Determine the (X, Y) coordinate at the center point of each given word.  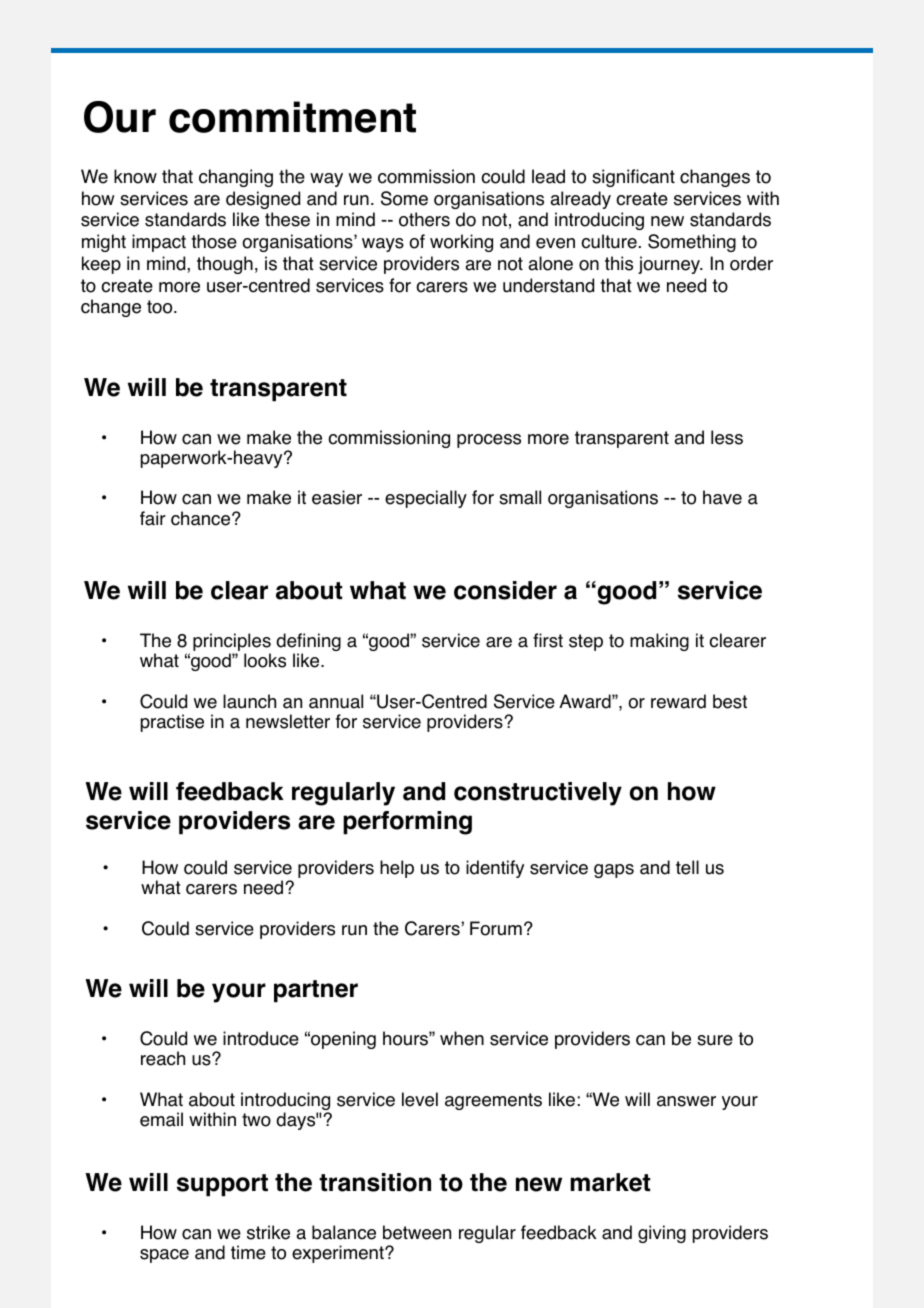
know (135, 176)
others (424, 219)
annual (336, 701)
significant (633, 178)
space (164, 1256)
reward (678, 701)
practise (172, 723)
